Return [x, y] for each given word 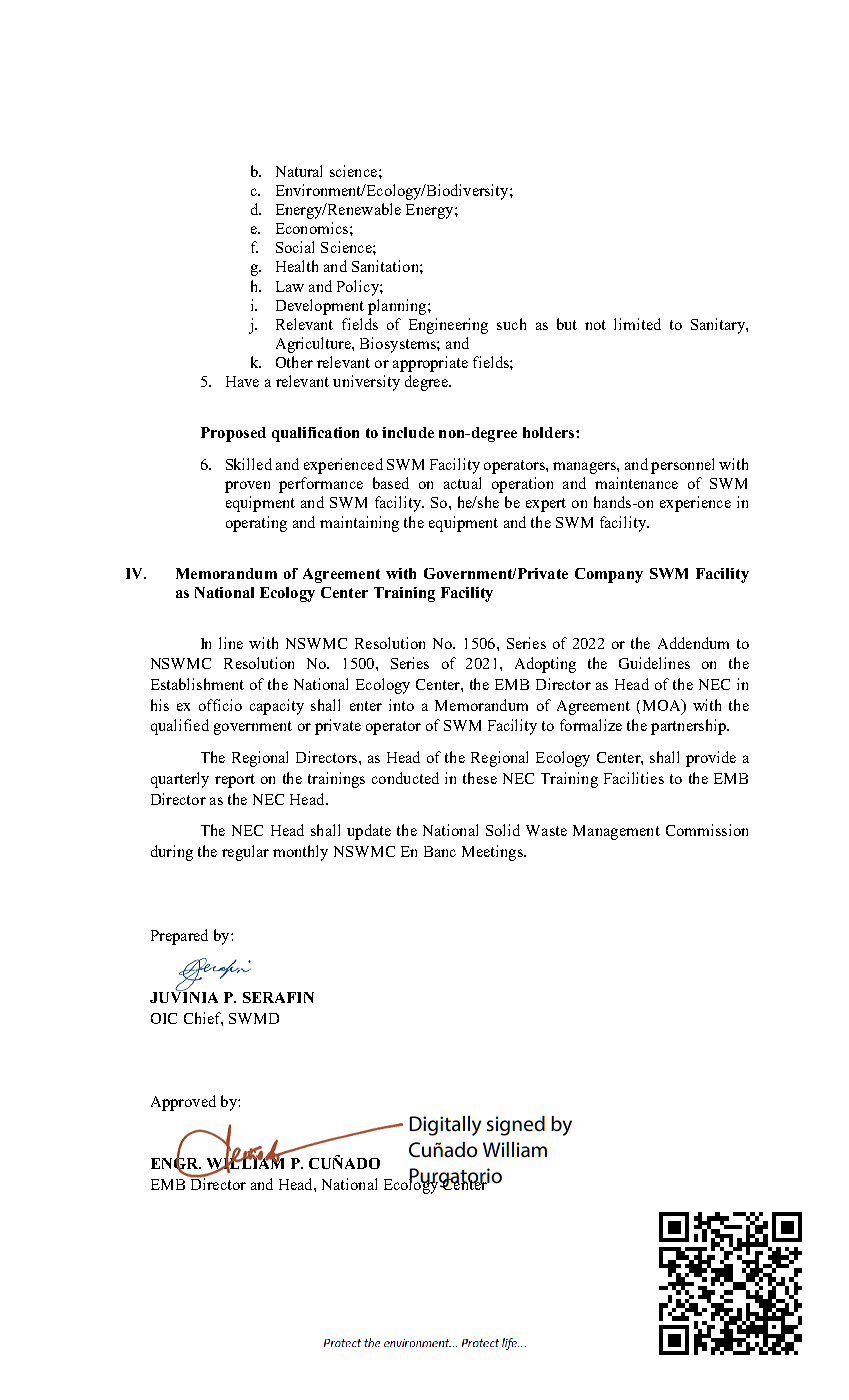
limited [637, 324]
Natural [299, 171]
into [401, 705]
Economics [312, 228]
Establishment [197, 684]
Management [616, 832]
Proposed [233, 434]
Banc [440, 851]
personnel [682, 466]
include [408, 432]
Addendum [693, 643]
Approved [183, 1103]
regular [245, 853]
